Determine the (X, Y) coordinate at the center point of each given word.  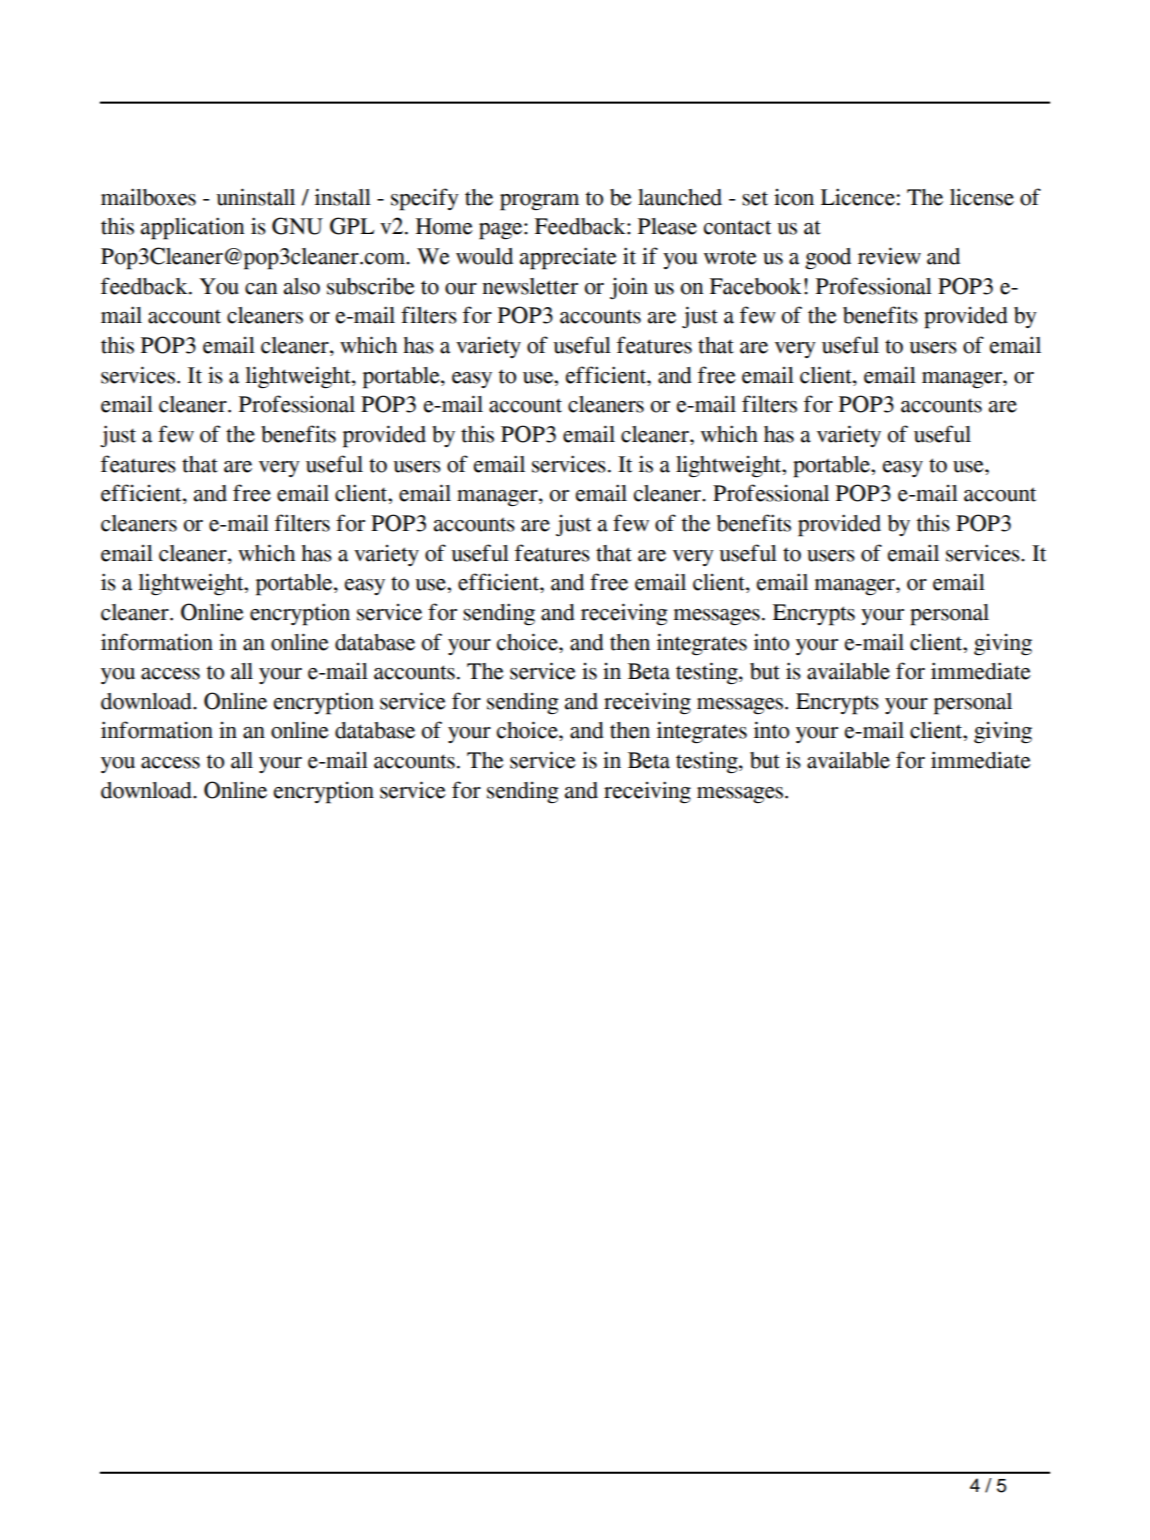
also (302, 286)
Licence (858, 197)
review (889, 256)
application (192, 228)
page (502, 231)
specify (425, 199)
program (539, 202)
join (629, 288)
